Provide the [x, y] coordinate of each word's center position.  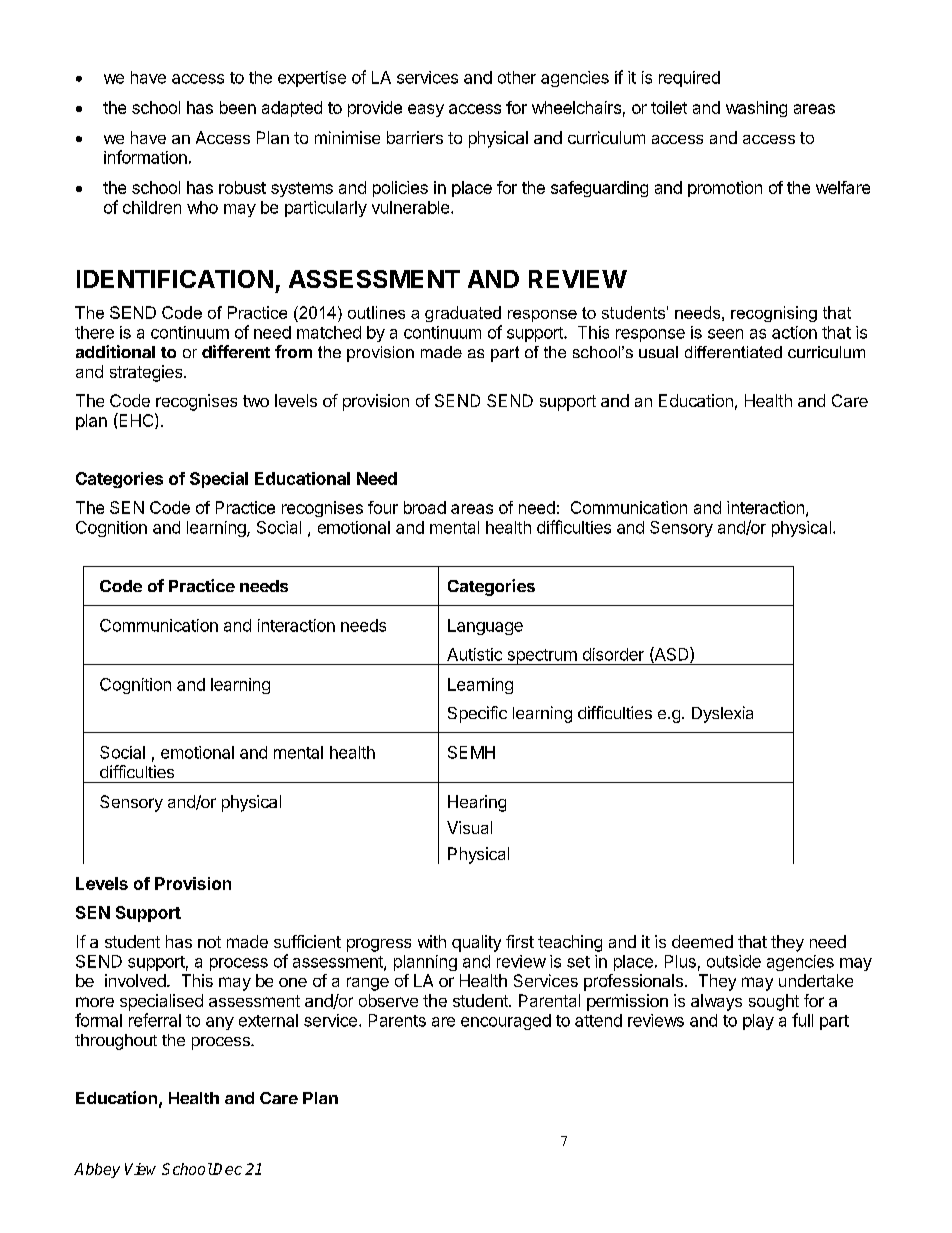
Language [485, 627]
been [238, 107]
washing [756, 109]
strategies [147, 373]
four [383, 507]
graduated [463, 314]
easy [426, 110]
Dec [227, 1169]
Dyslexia [722, 714]
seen [725, 334]
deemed [702, 941]
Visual [469, 827]
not [209, 942]
